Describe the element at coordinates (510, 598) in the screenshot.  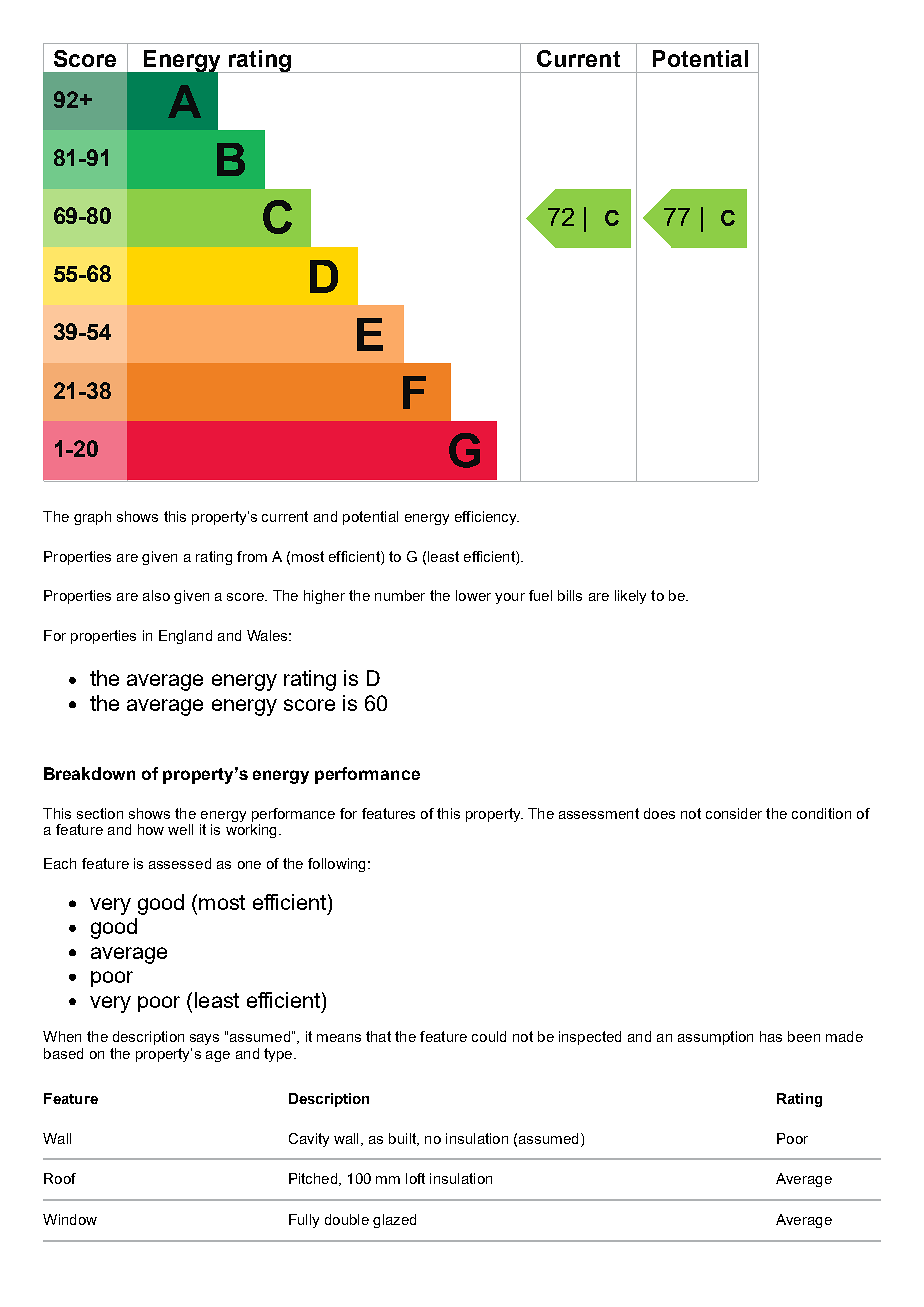
I see `your` at that location.
